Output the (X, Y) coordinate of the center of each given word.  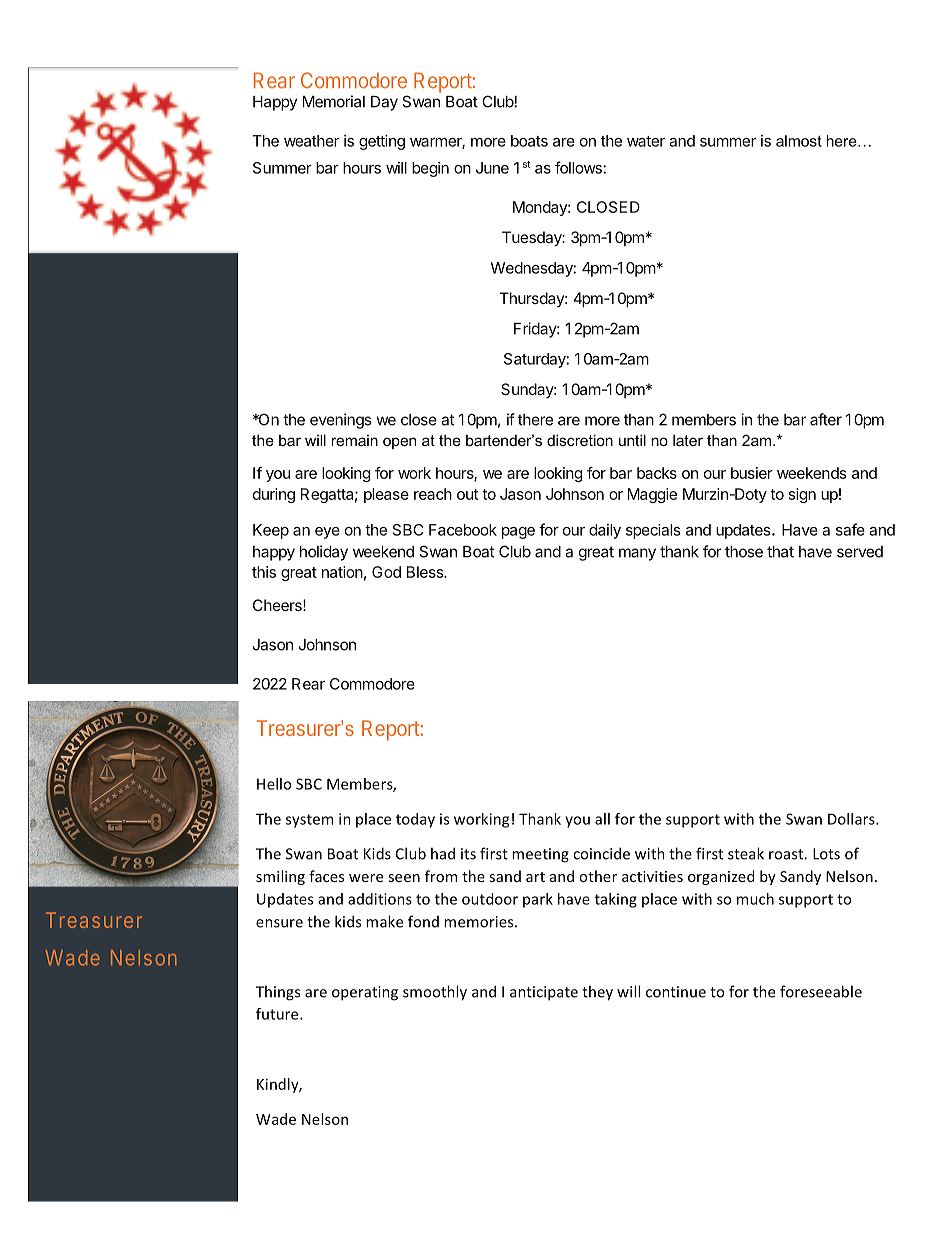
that (780, 552)
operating (365, 993)
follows (578, 167)
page (518, 533)
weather (311, 141)
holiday (324, 553)
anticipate (544, 993)
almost (799, 141)
